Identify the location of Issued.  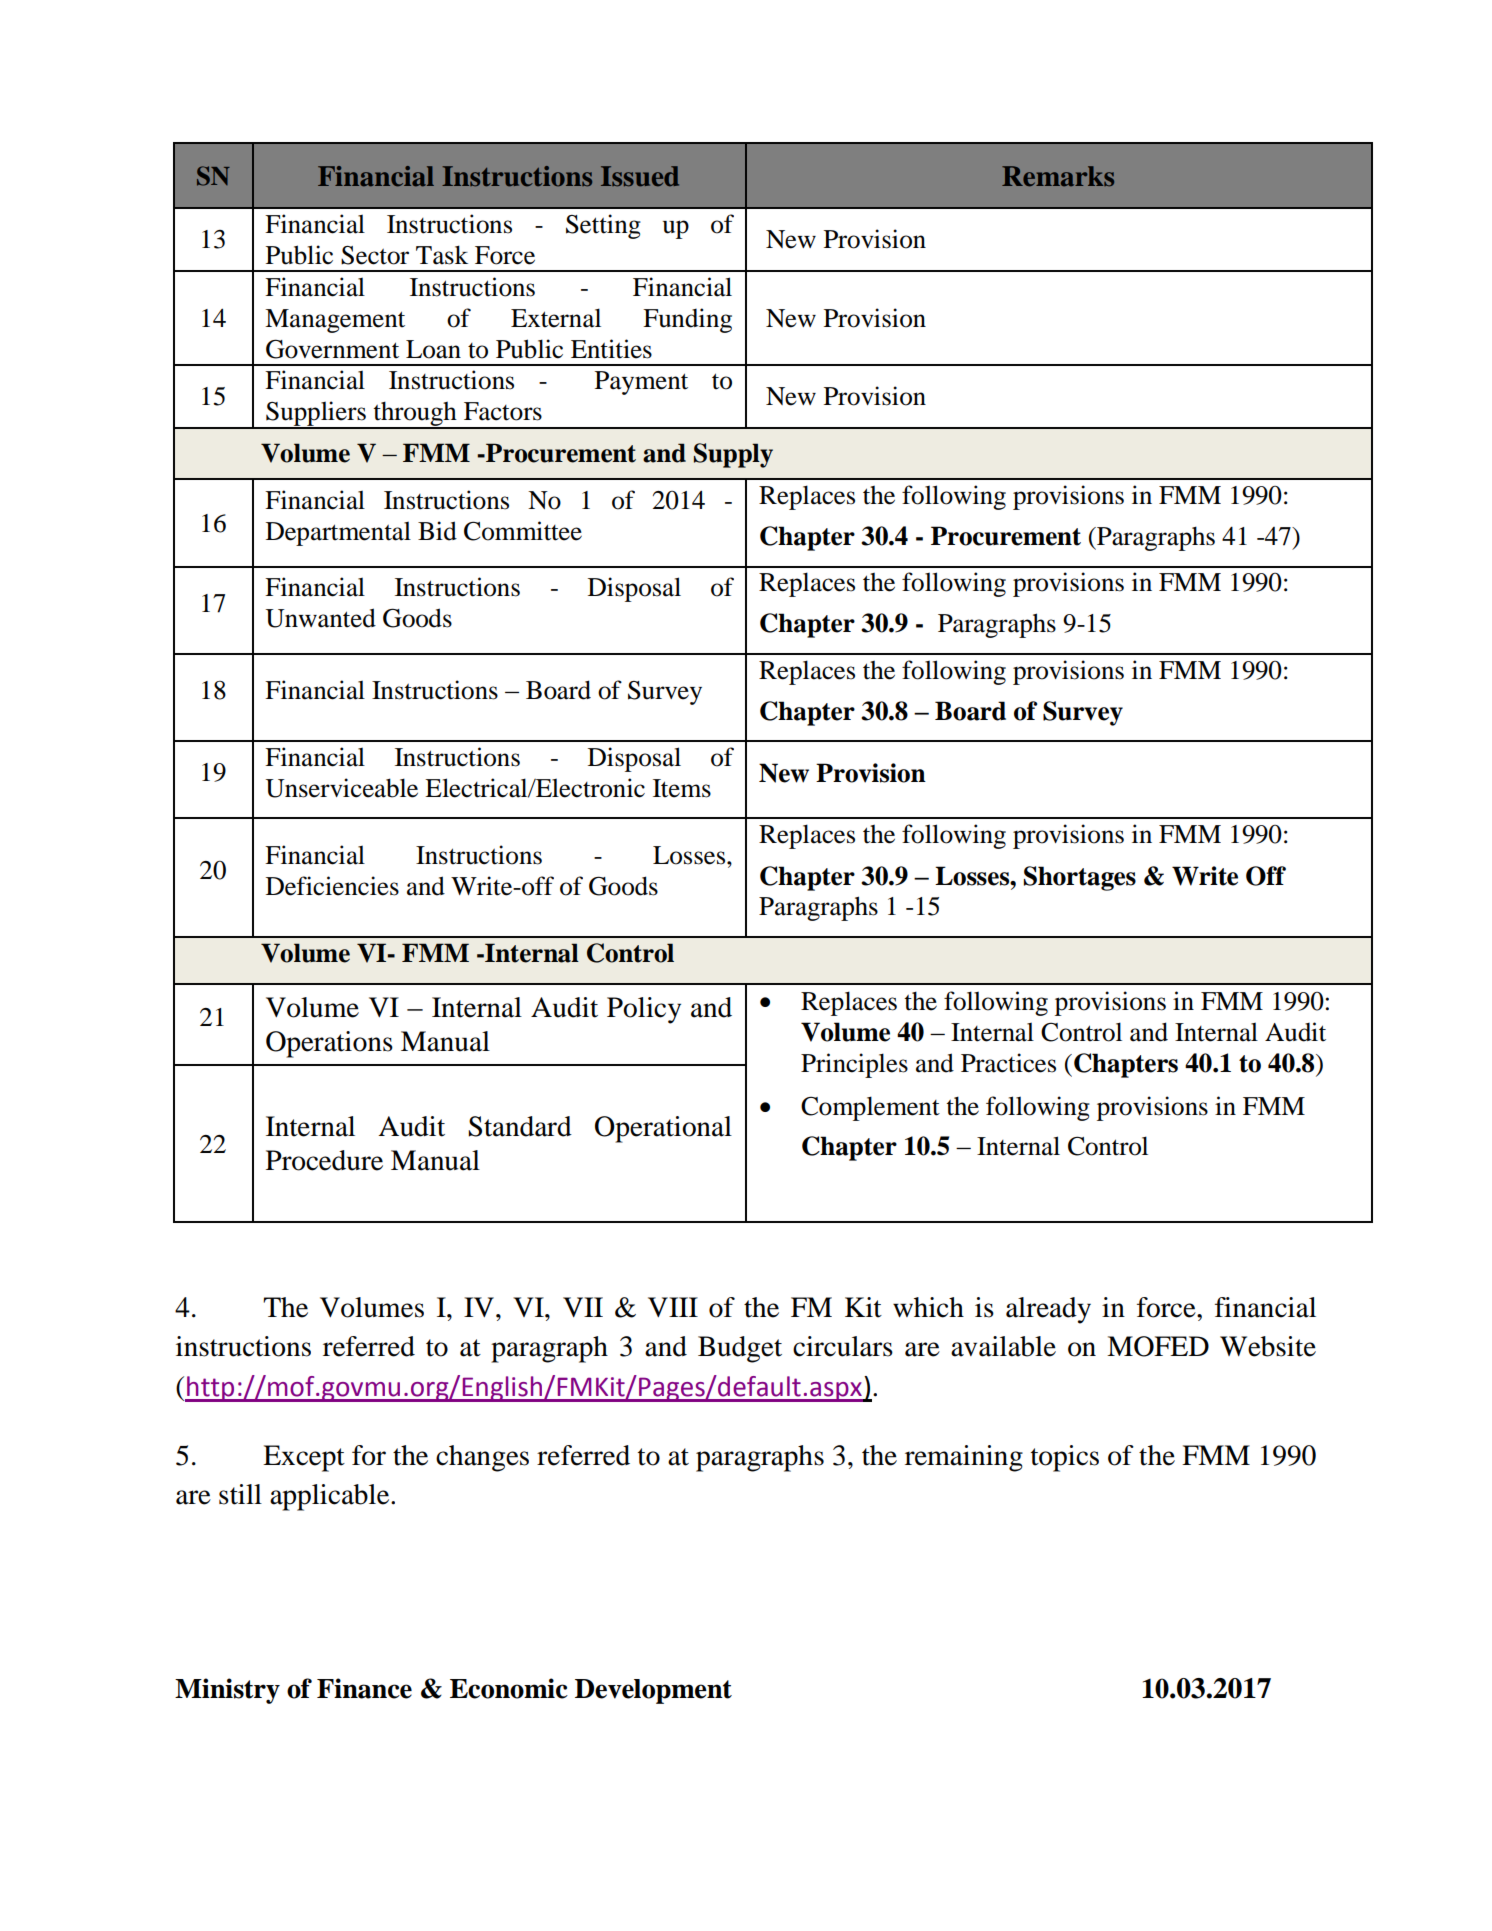
(640, 176).
